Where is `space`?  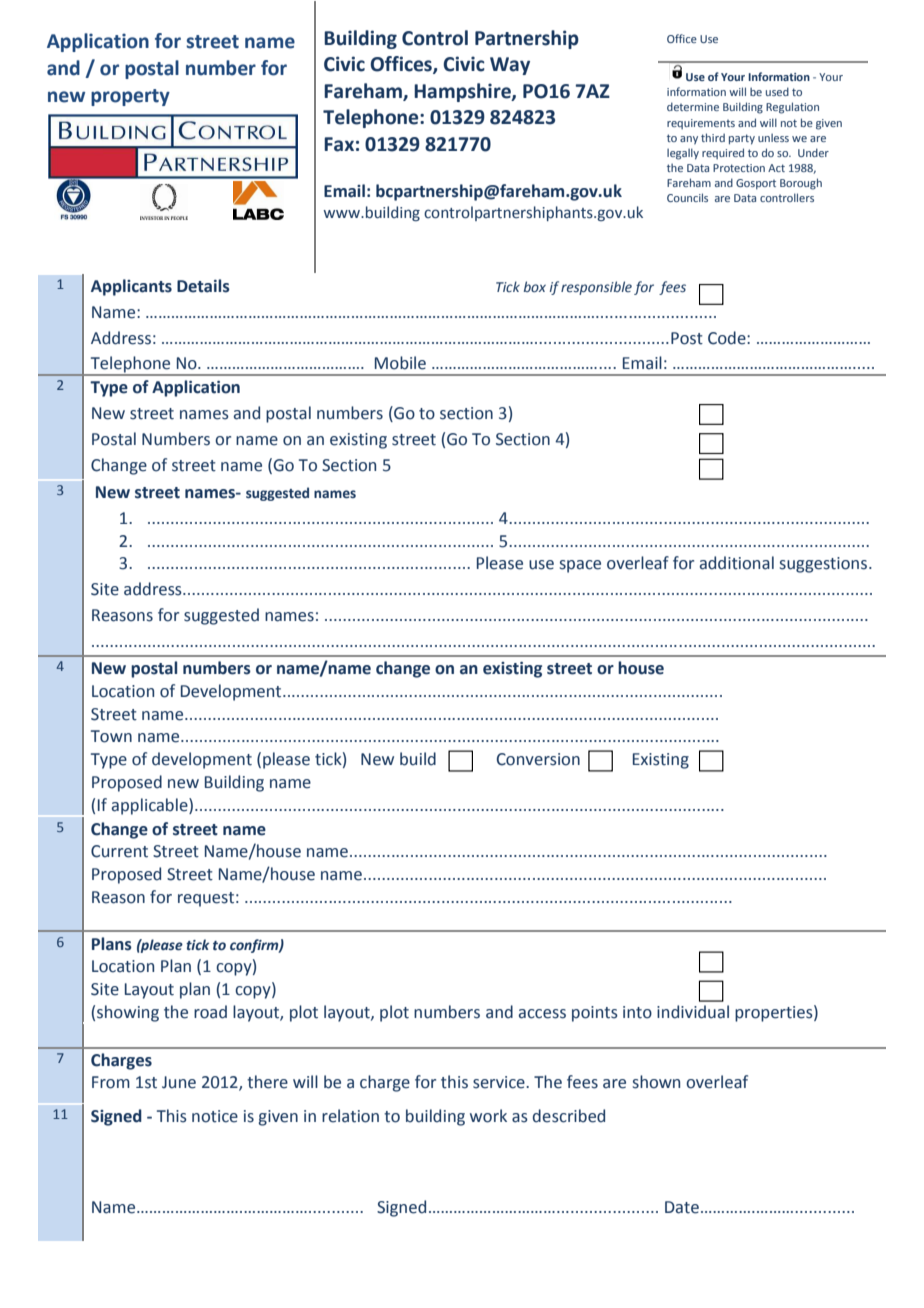
space is located at coordinates (580, 566).
